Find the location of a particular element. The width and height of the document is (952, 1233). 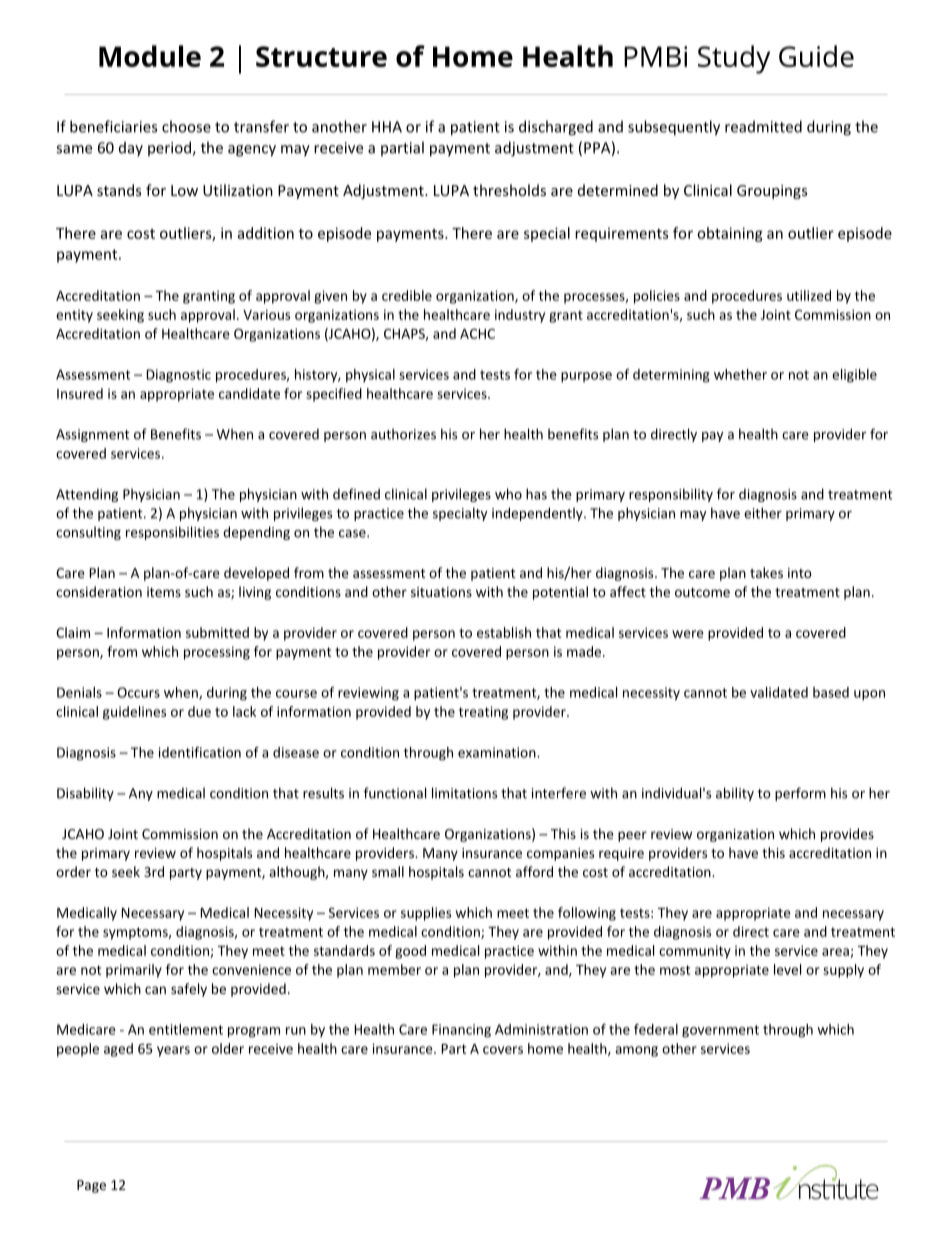

supplies is located at coordinates (426, 914).
